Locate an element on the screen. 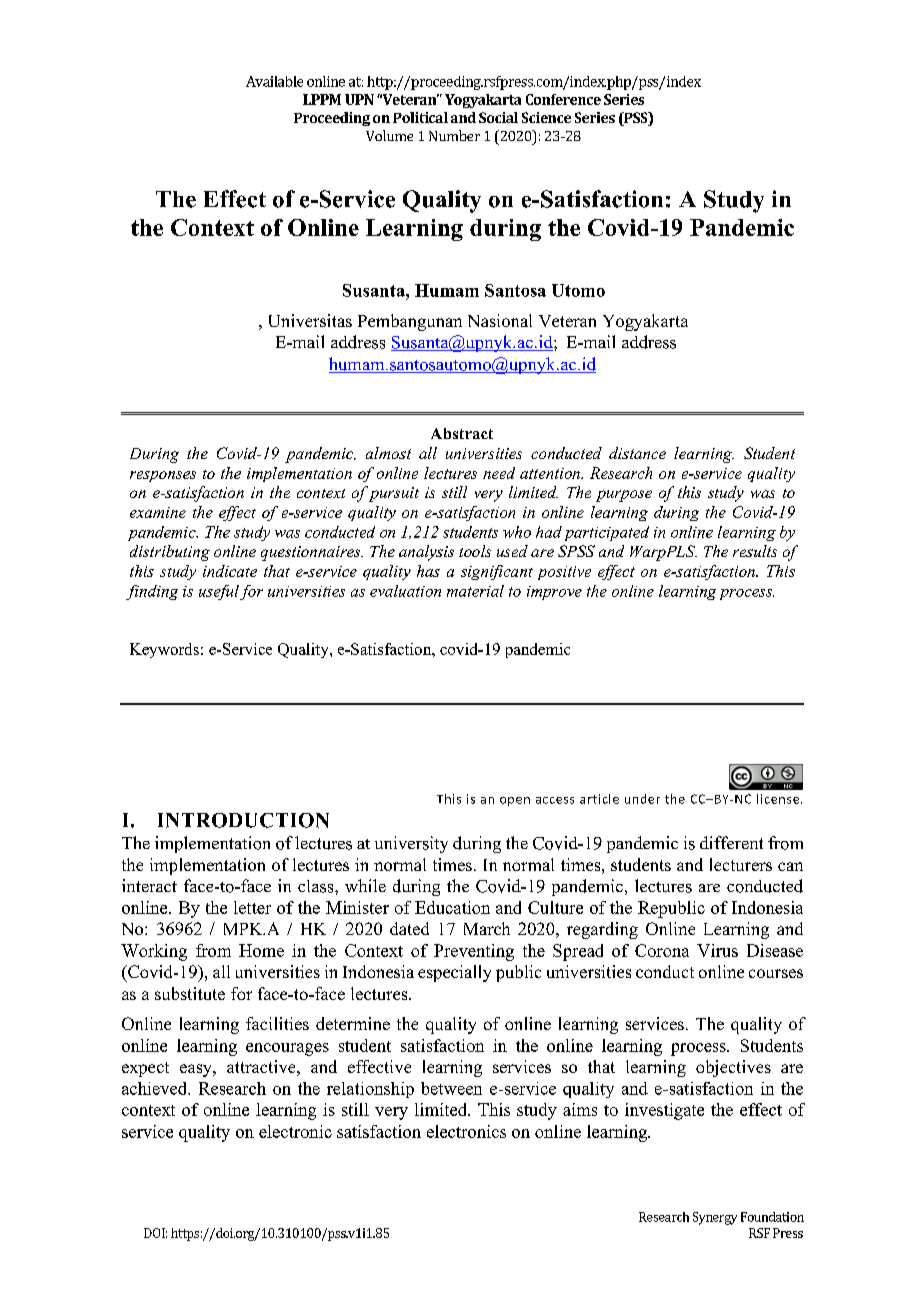  especially is located at coordinates (454, 973).
